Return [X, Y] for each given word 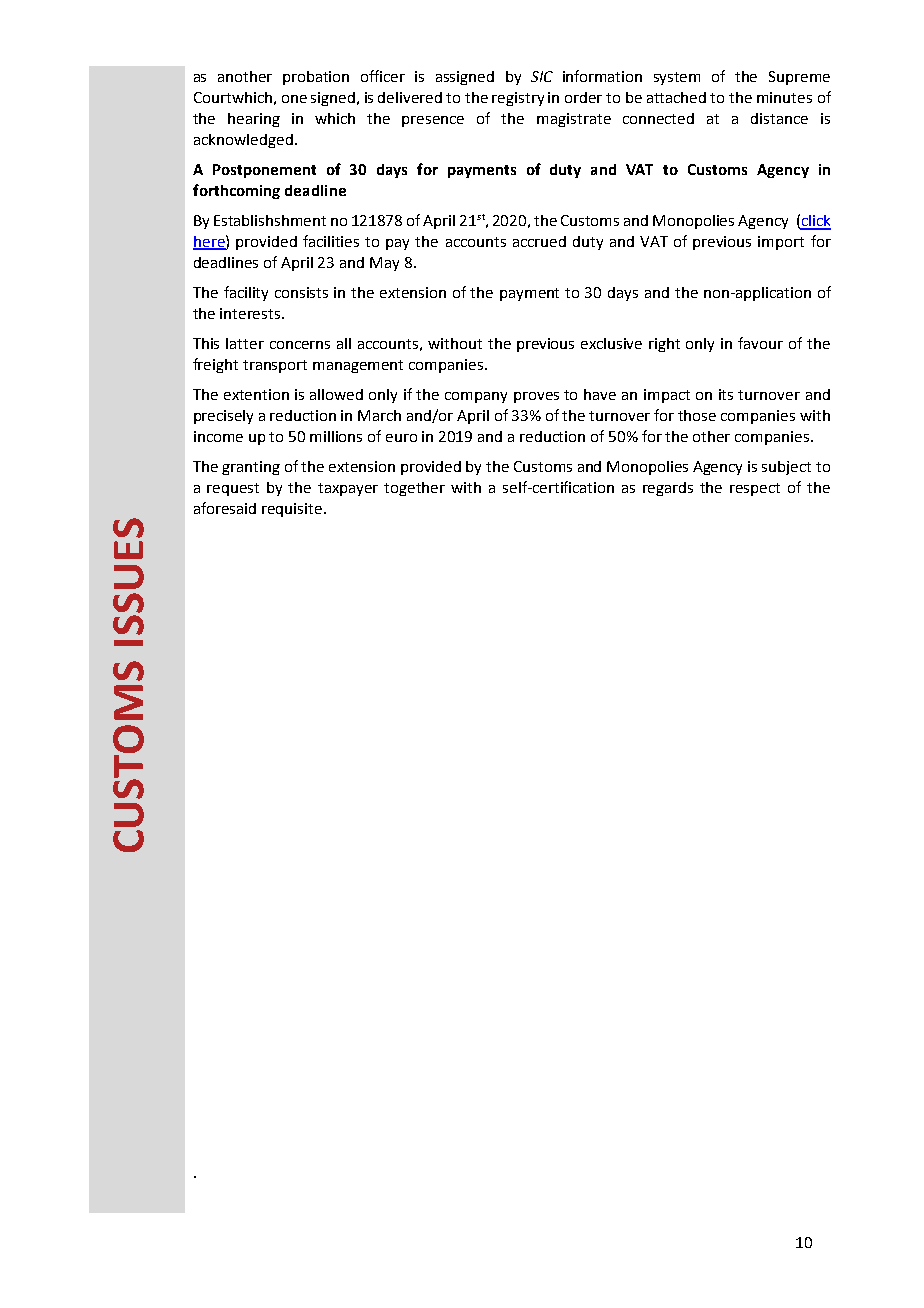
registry [518, 99]
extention [256, 394]
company [476, 397]
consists [301, 292]
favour [760, 343]
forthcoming [236, 191]
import [781, 243]
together [414, 489]
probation [316, 78]
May [384, 264]
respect [755, 489]
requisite [293, 510]
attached [676, 97]
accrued [539, 241]
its [726, 394]
